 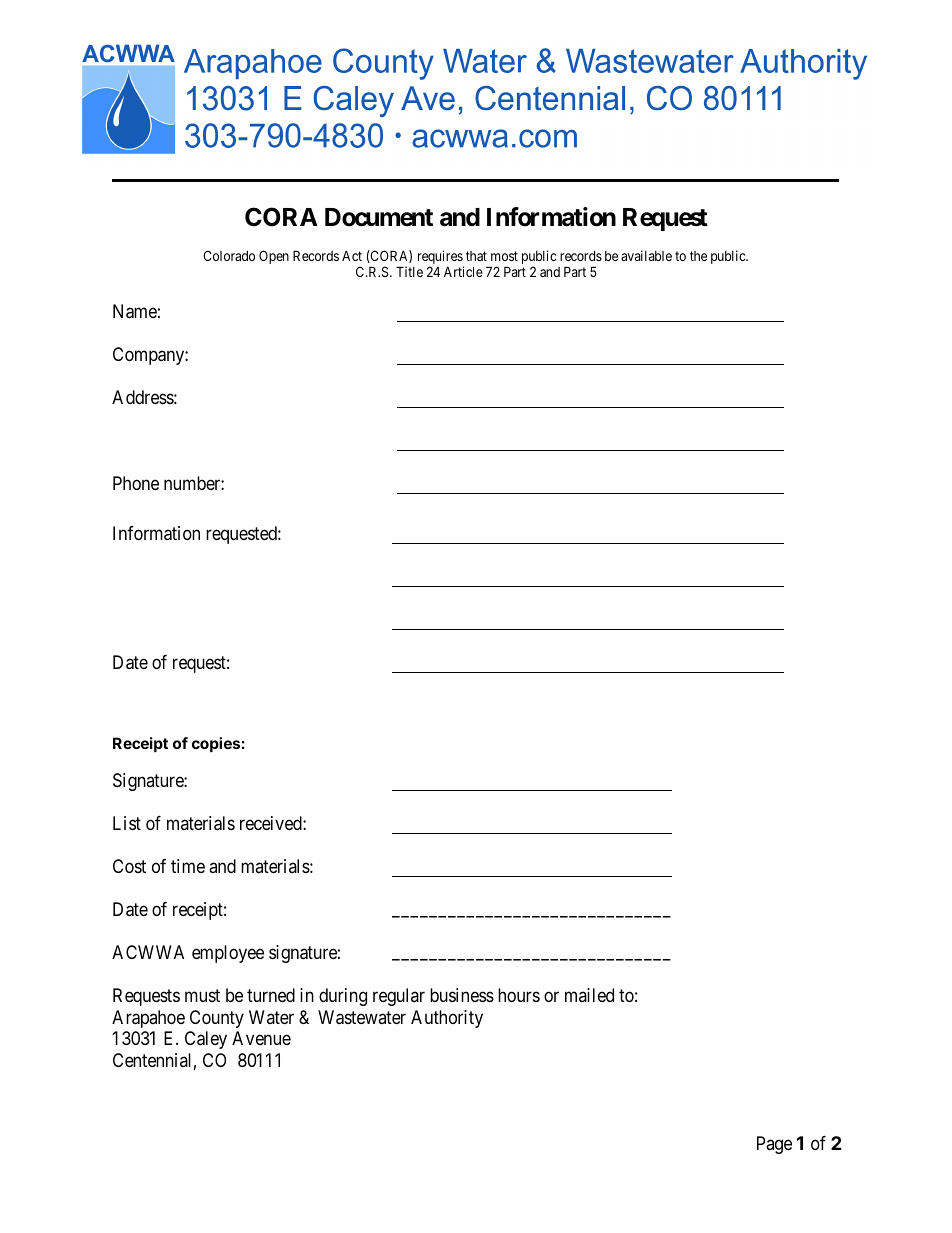 What do you see at coordinates (188, 866) in the document?
I see `time` at bounding box center [188, 866].
